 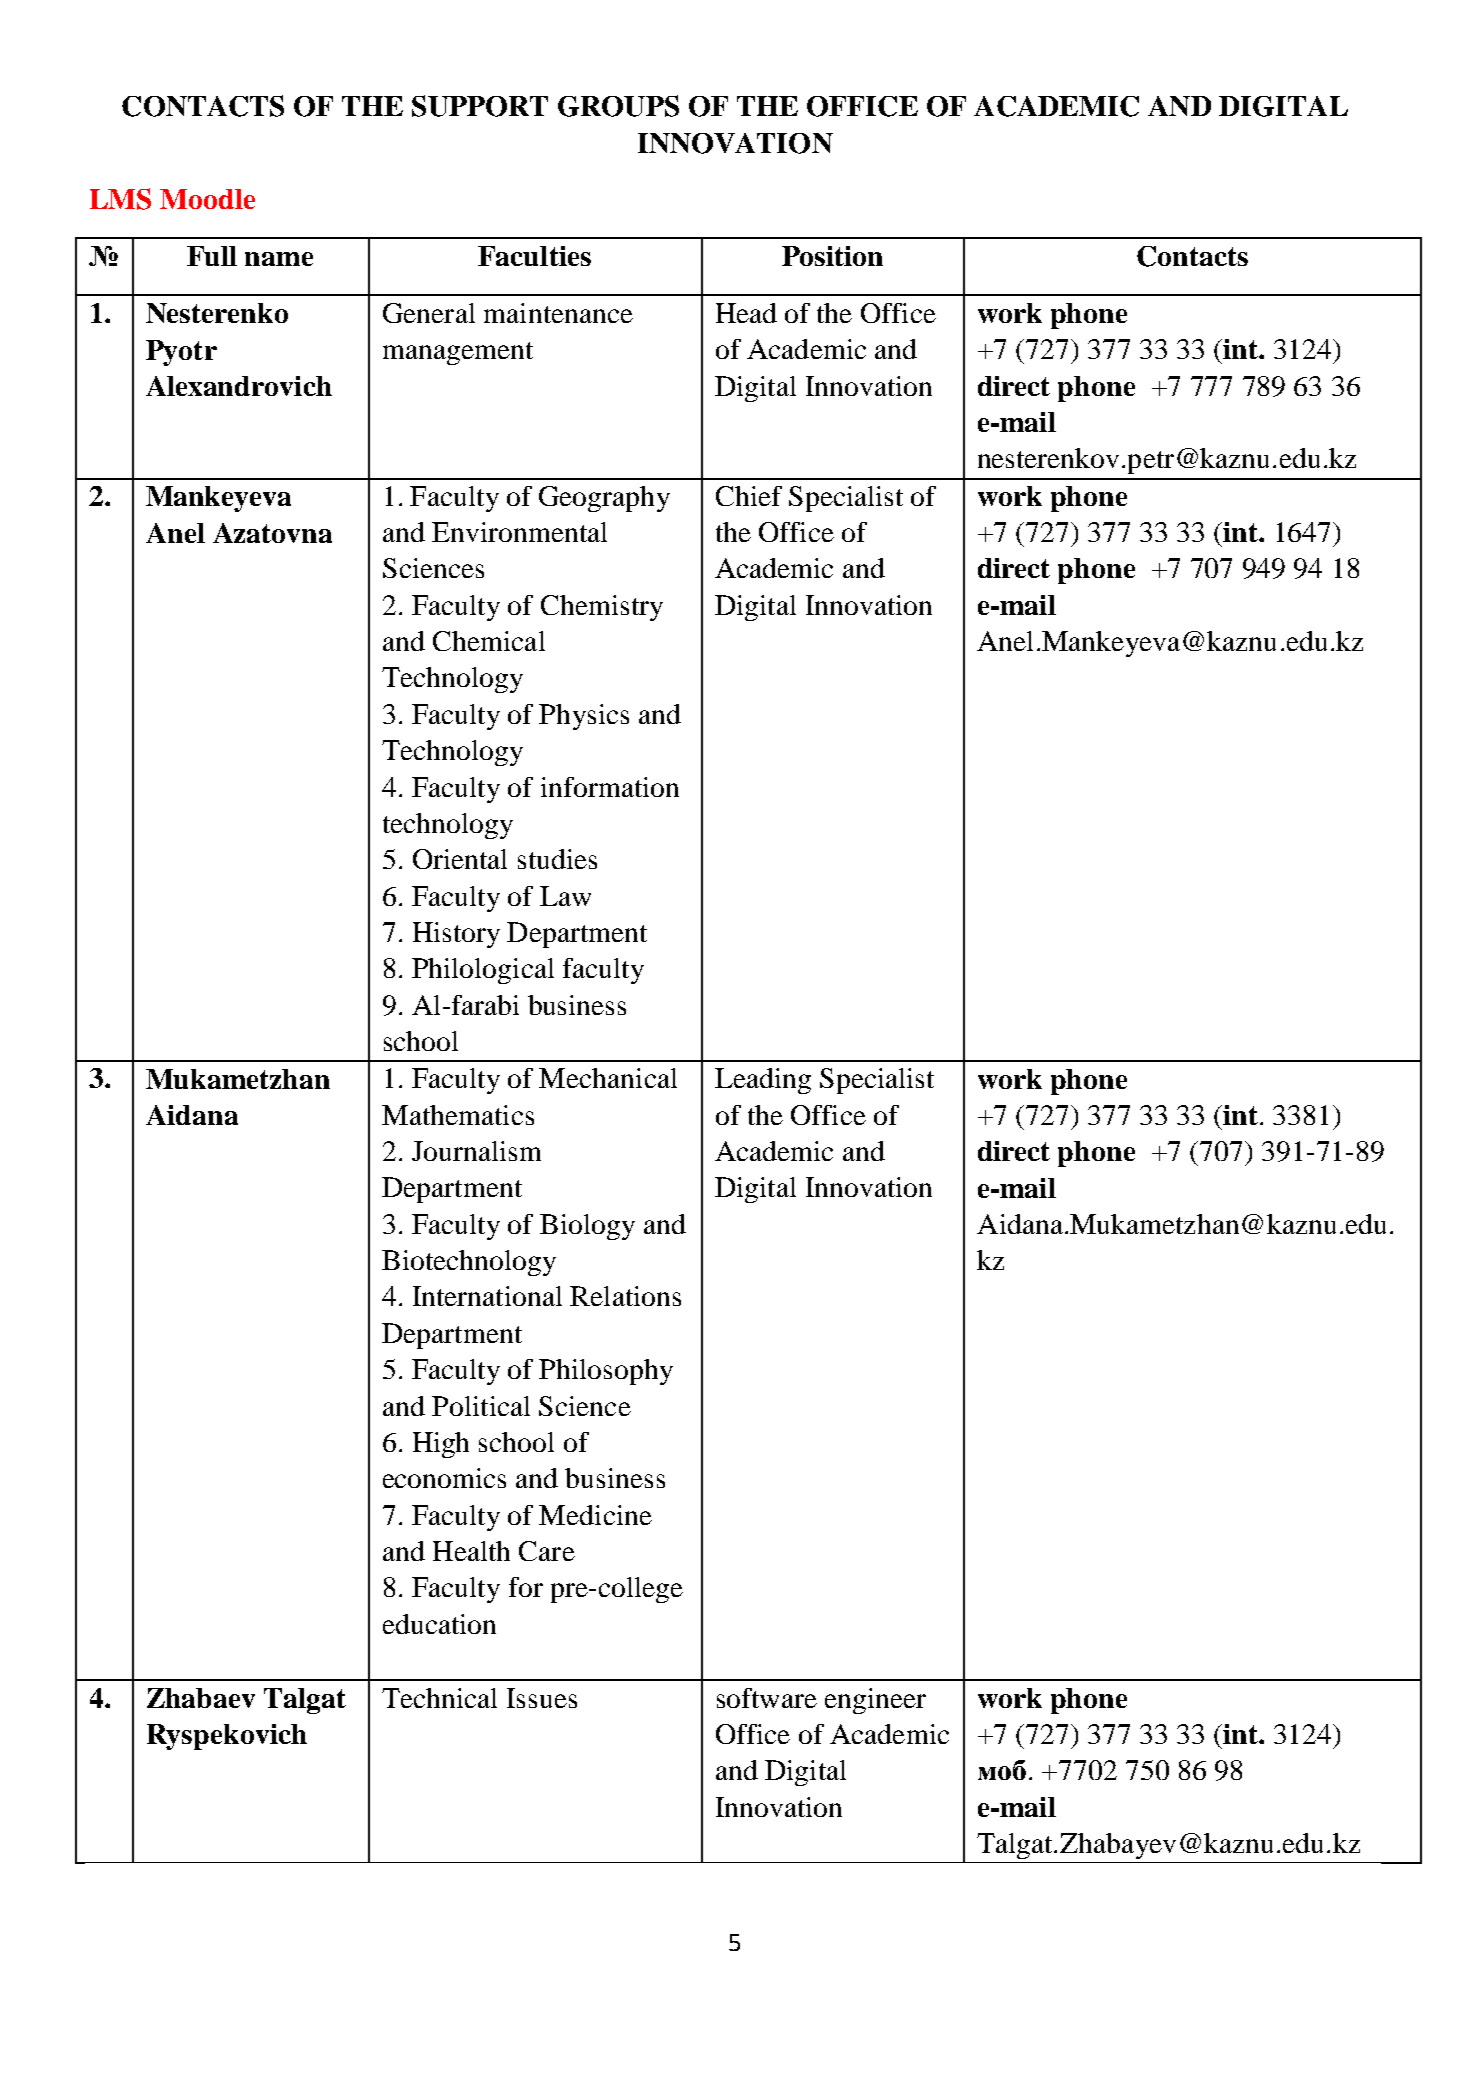 I want to click on Oriental, so click(x=460, y=859).
